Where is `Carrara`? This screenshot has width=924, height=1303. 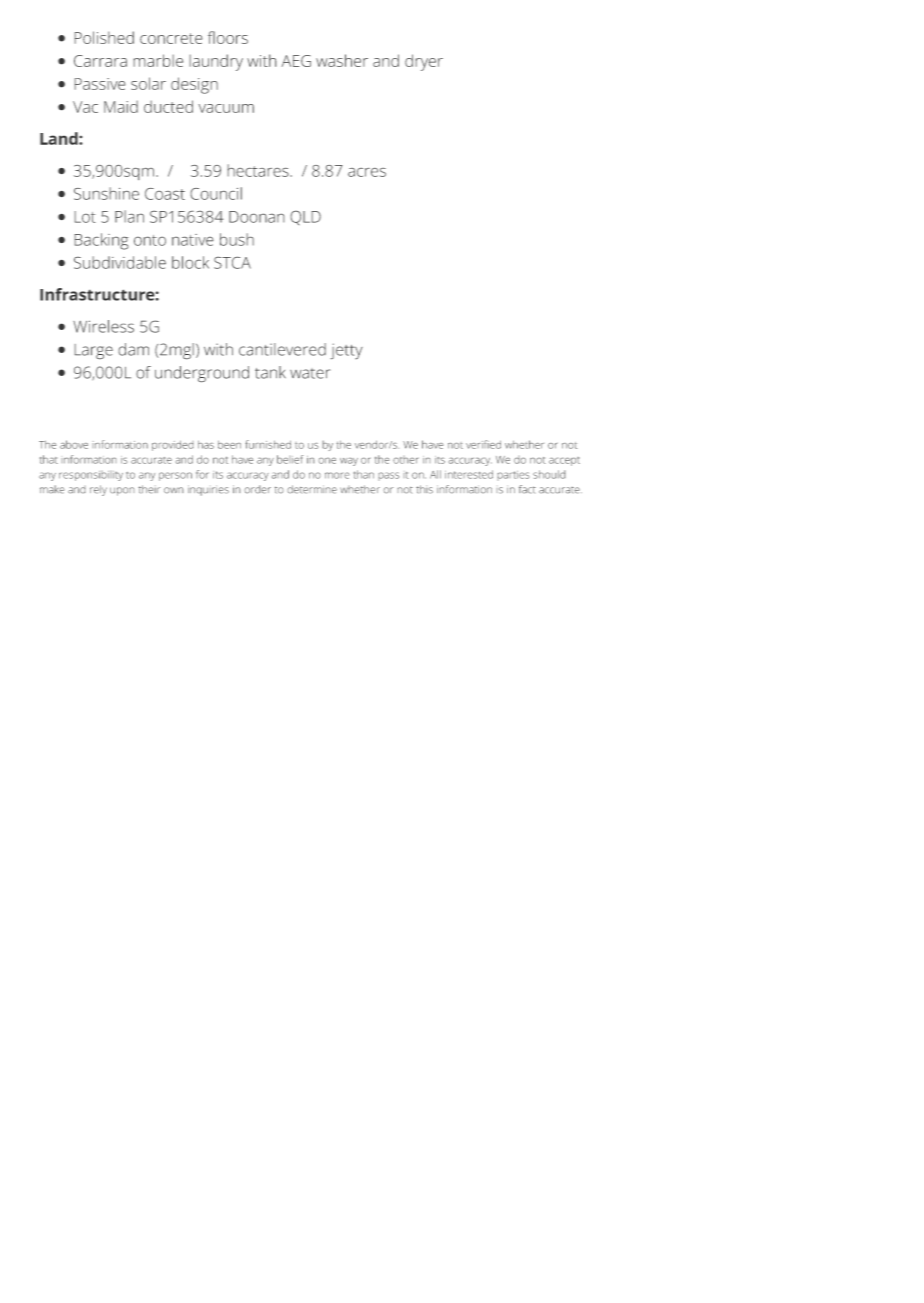 Carrara is located at coordinates (100, 61).
